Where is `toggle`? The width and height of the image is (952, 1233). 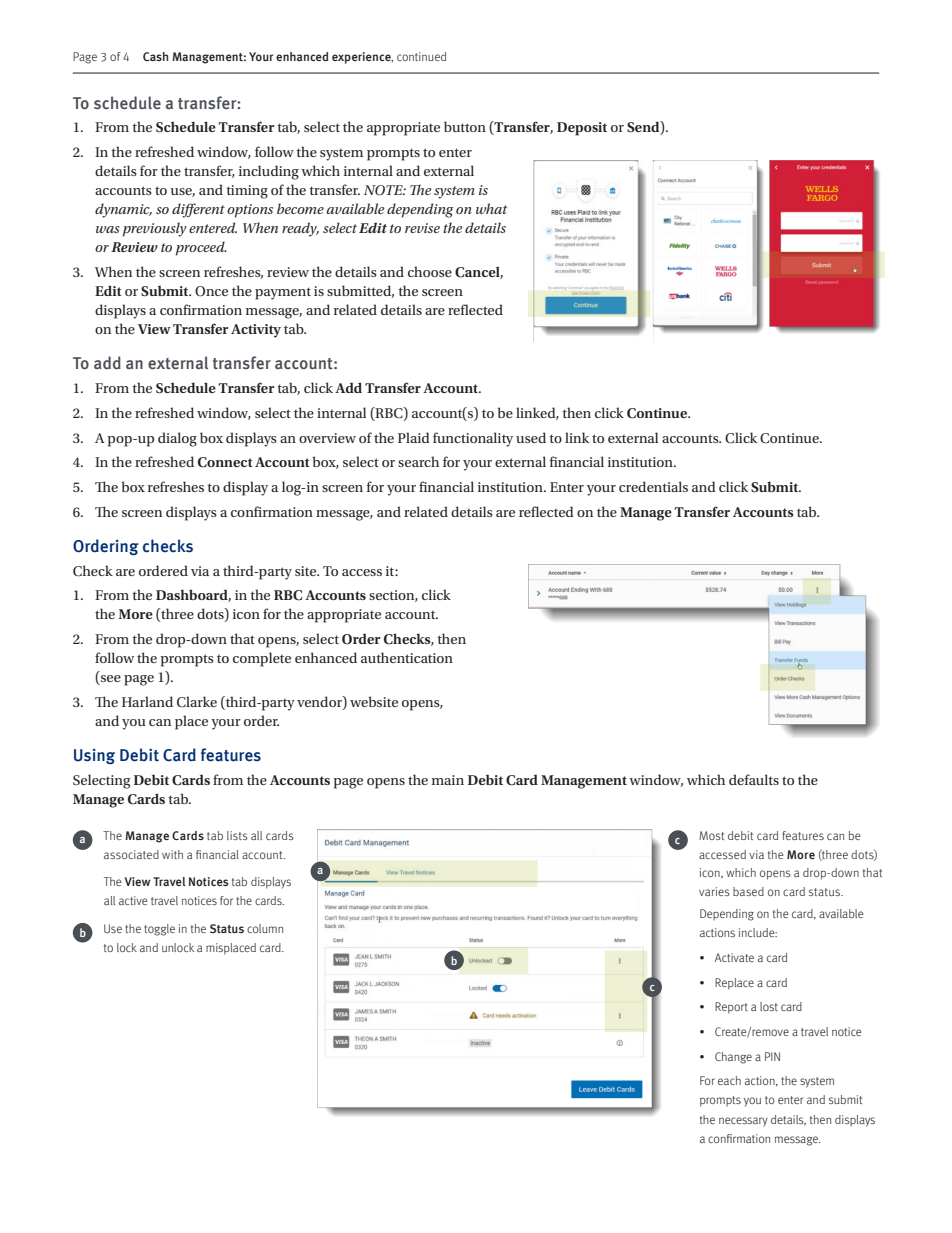 toggle is located at coordinates (159, 930).
